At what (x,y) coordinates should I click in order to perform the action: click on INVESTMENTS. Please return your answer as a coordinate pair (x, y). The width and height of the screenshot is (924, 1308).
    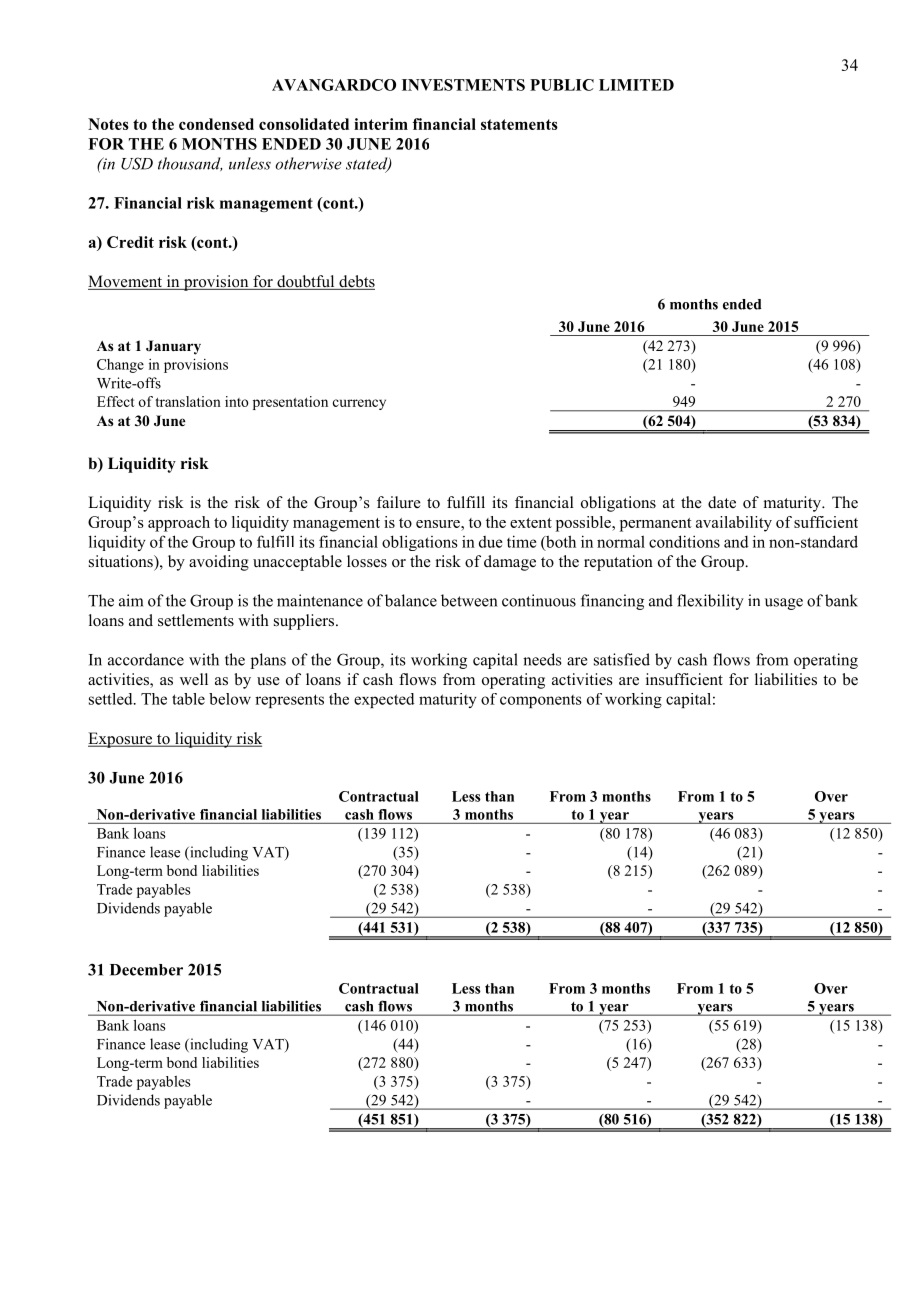
    Looking at the image, I should click on (463, 85).
